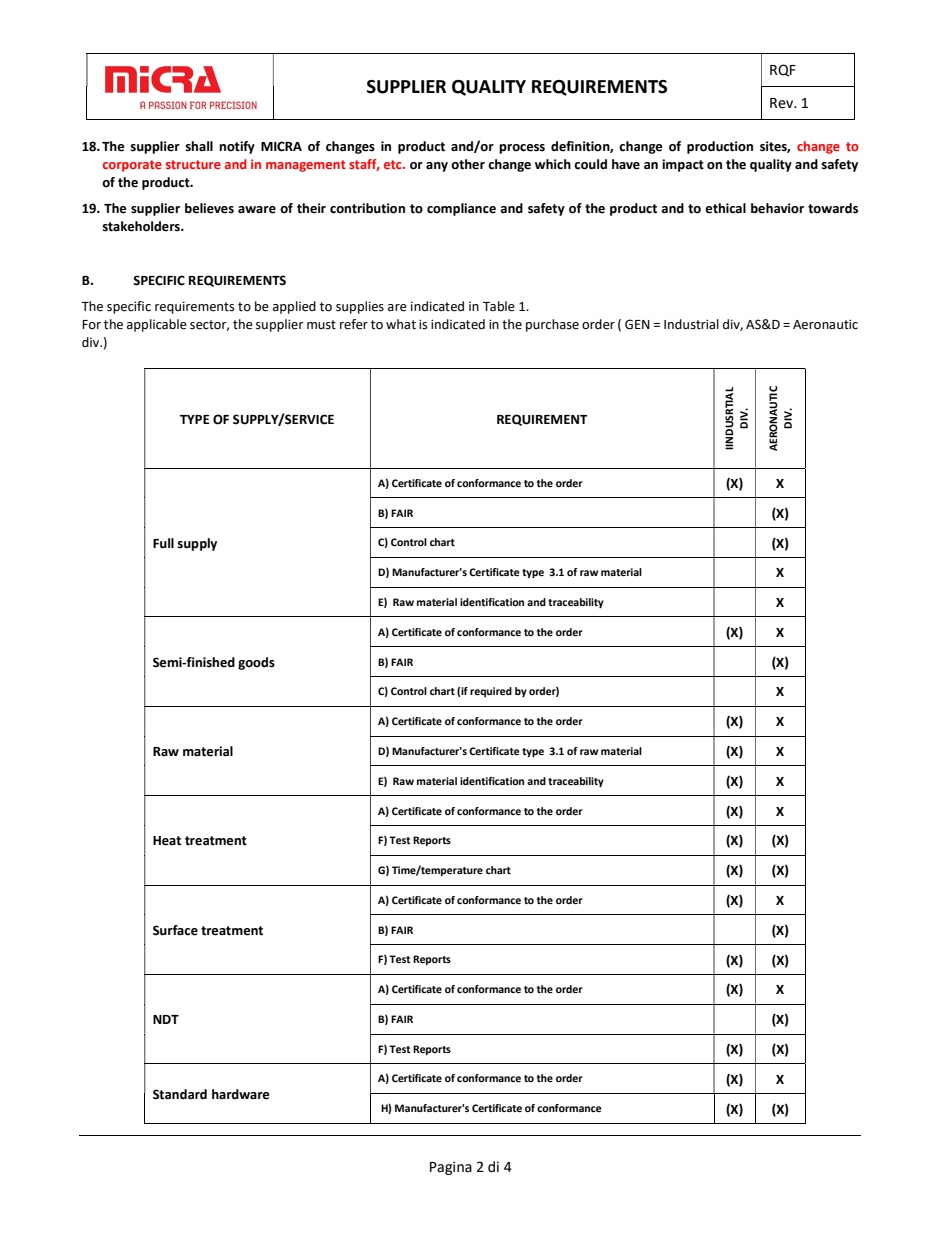 The width and height of the page is (952, 1233). I want to click on Standard, so click(180, 1094).
